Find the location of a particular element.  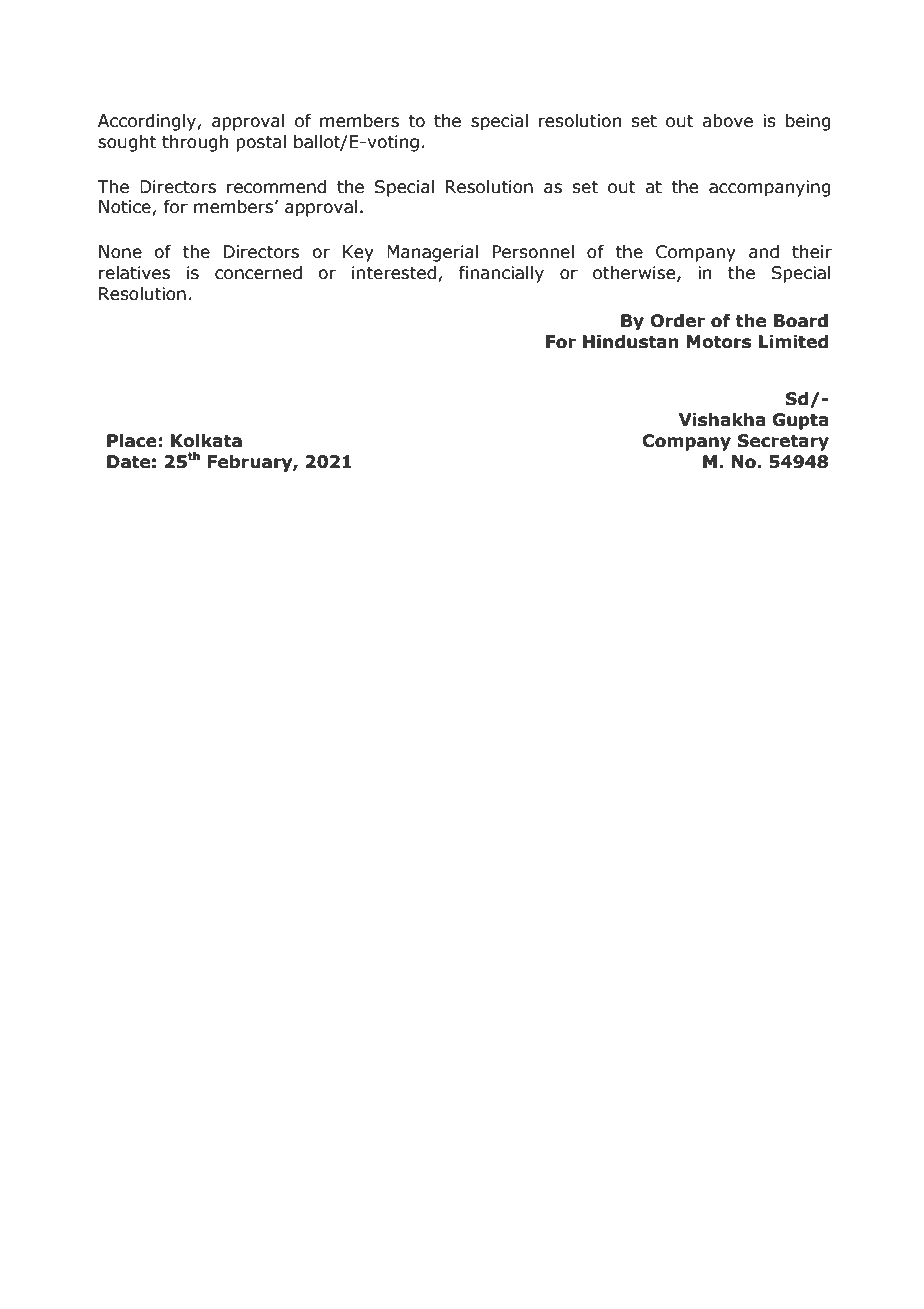

Managerial is located at coordinates (432, 253).
